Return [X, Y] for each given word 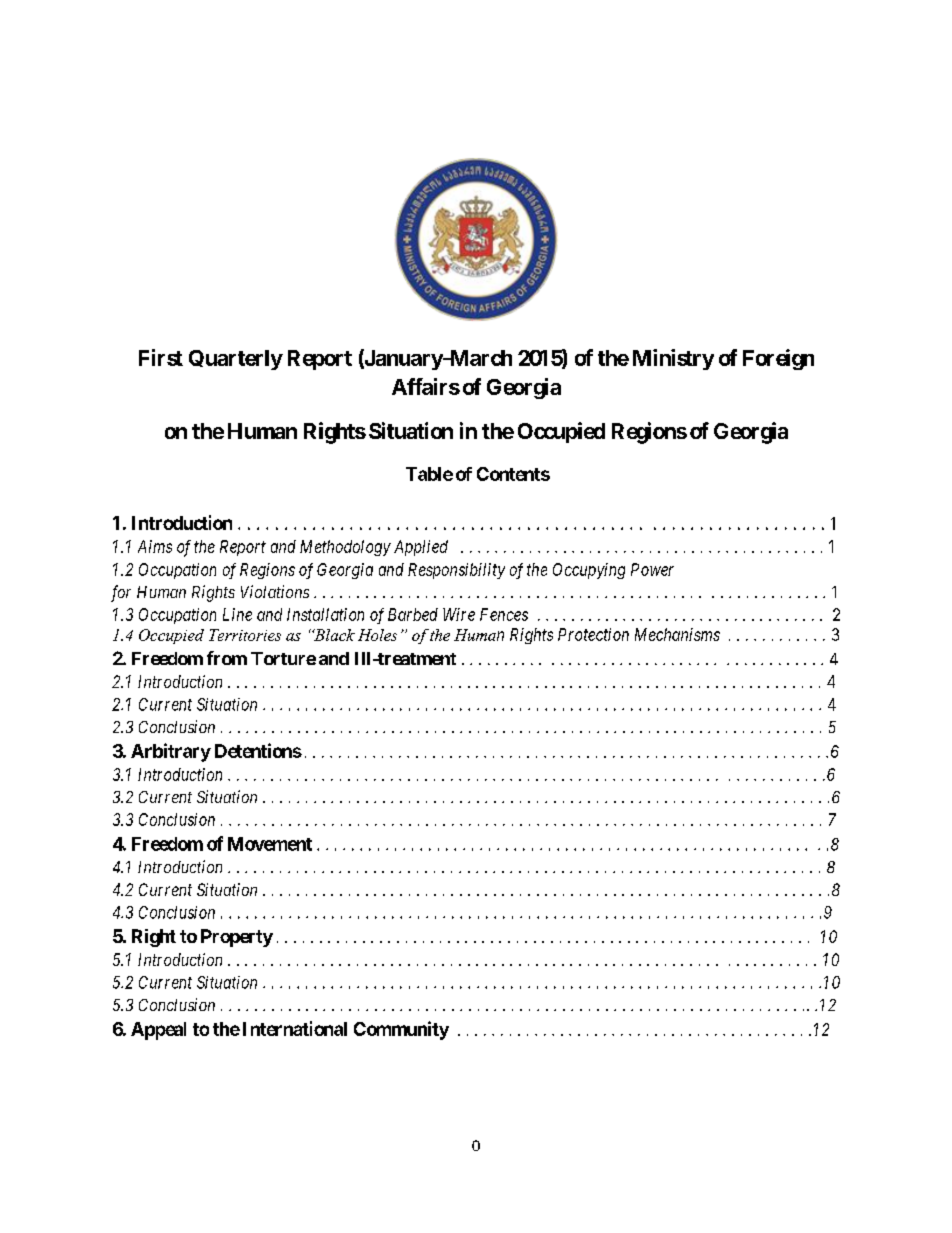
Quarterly [236, 360]
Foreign [778, 359]
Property [237, 938]
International [295, 1028]
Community [401, 1030]
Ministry [673, 359]
